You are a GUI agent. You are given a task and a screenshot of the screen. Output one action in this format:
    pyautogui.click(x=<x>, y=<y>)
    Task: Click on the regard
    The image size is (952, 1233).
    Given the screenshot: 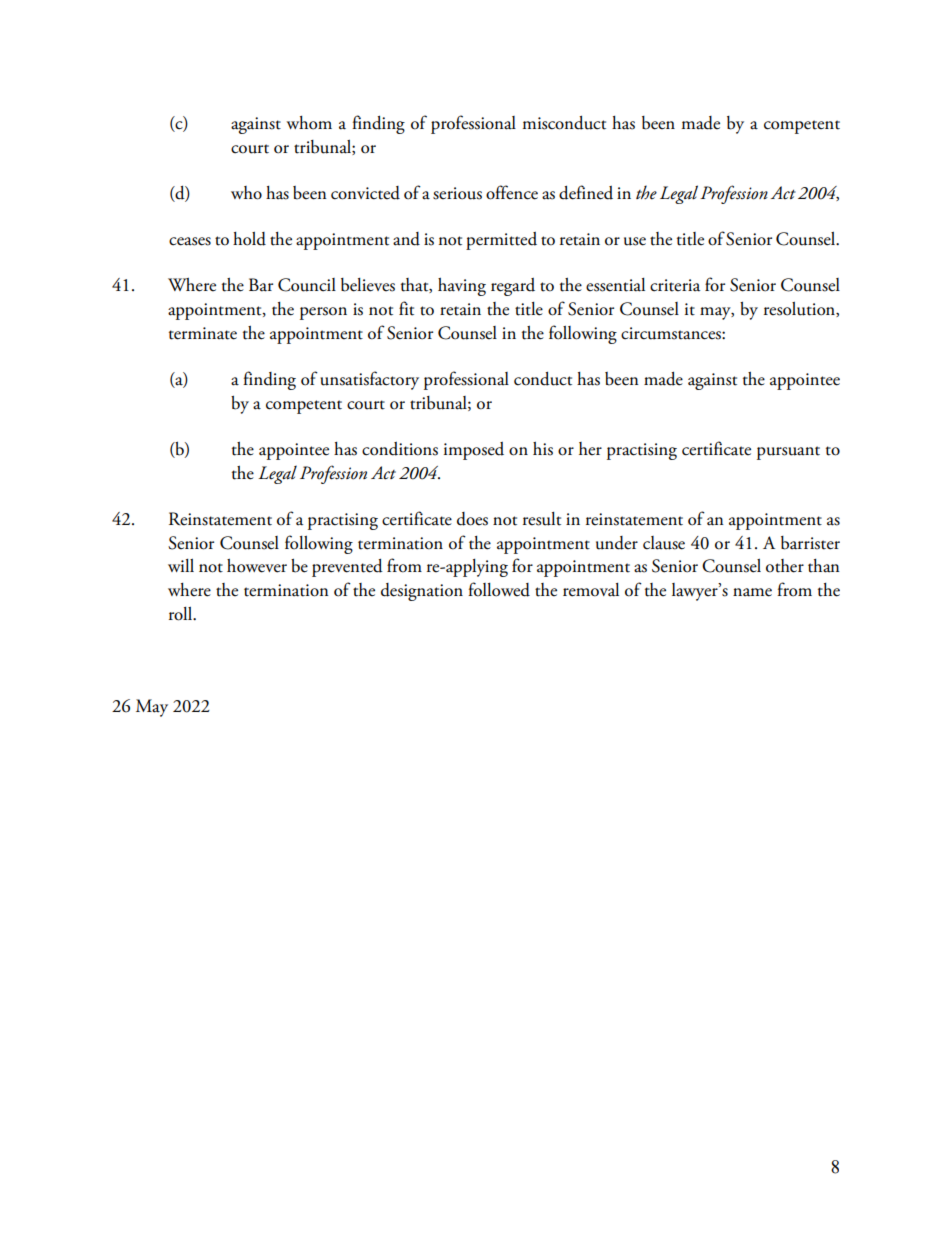 What is the action you would take?
    pyautogui.click(x=513, y=287)
